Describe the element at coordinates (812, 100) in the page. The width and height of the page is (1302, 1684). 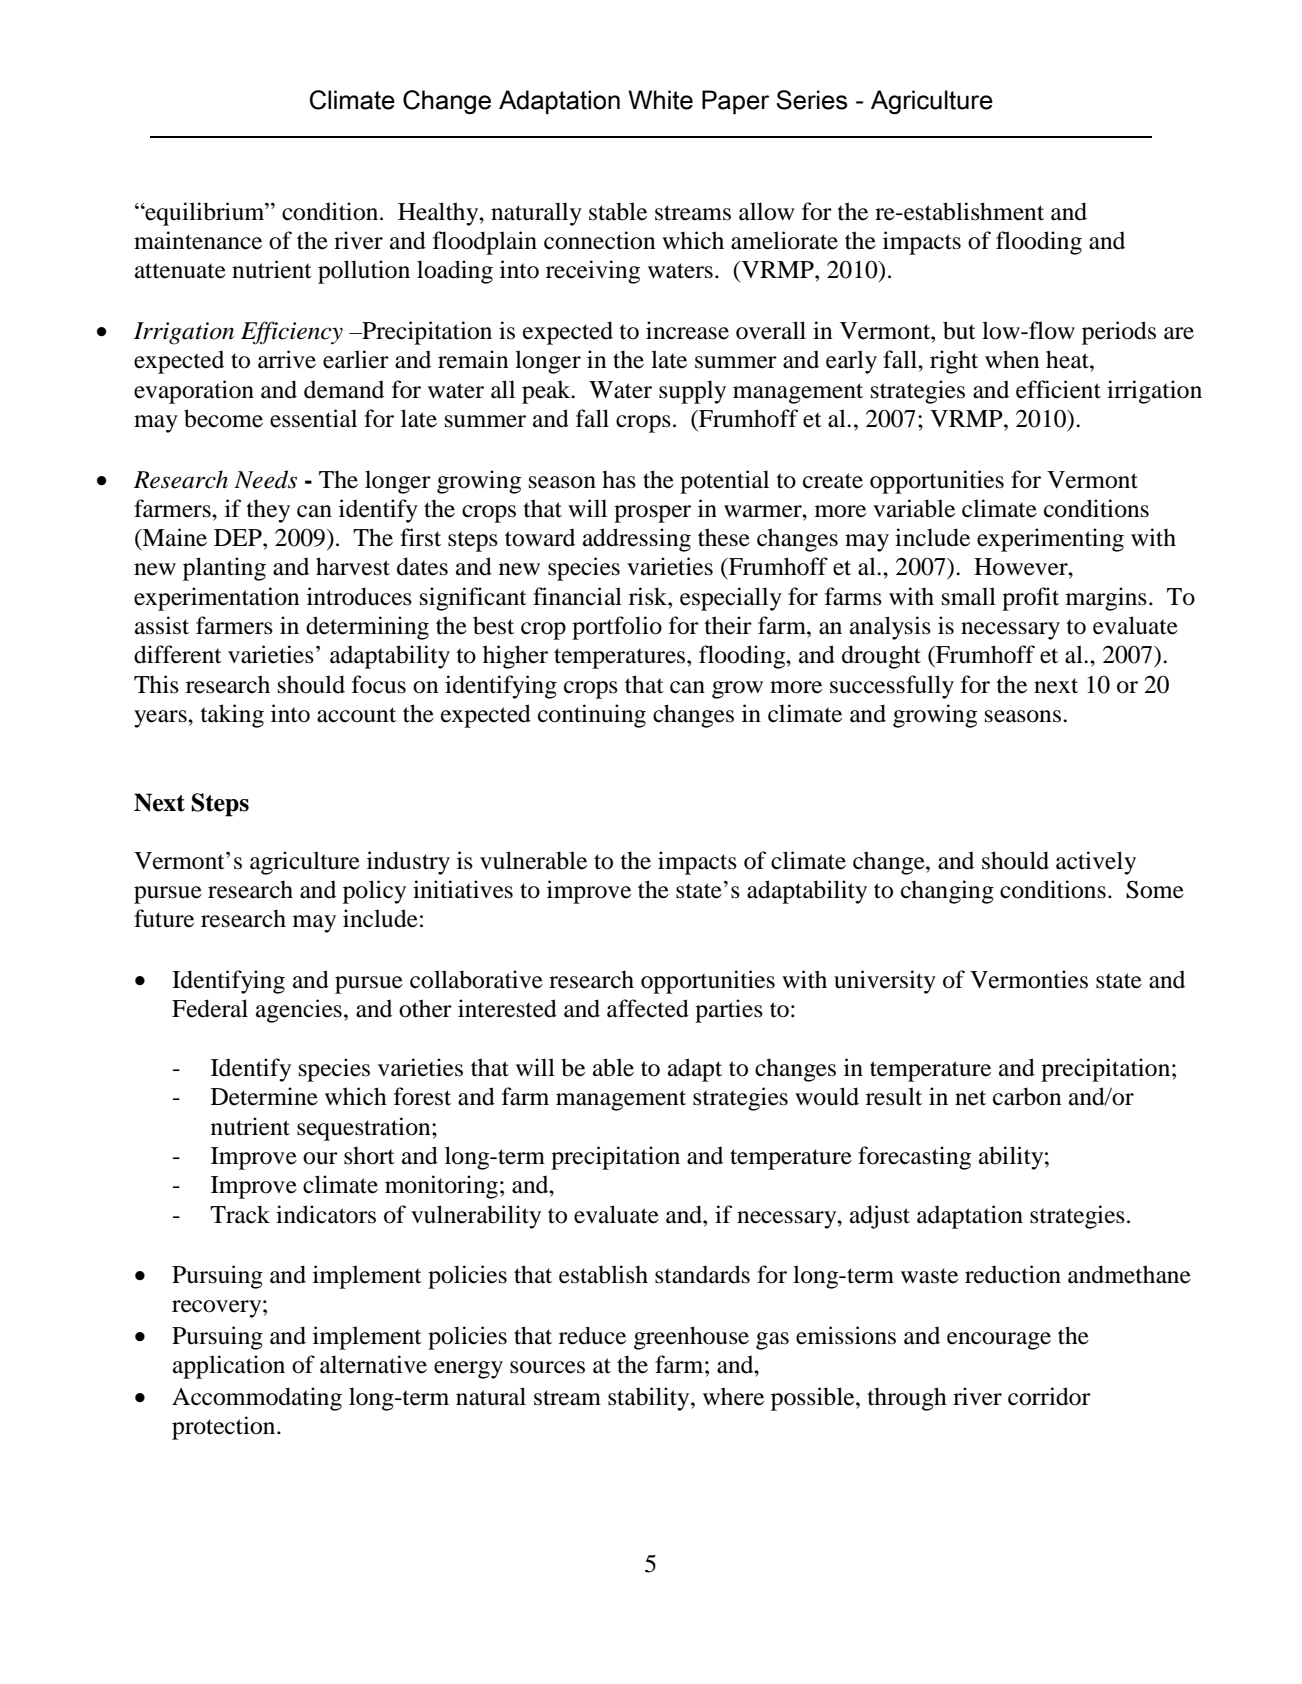
I see `Series` at that location.
